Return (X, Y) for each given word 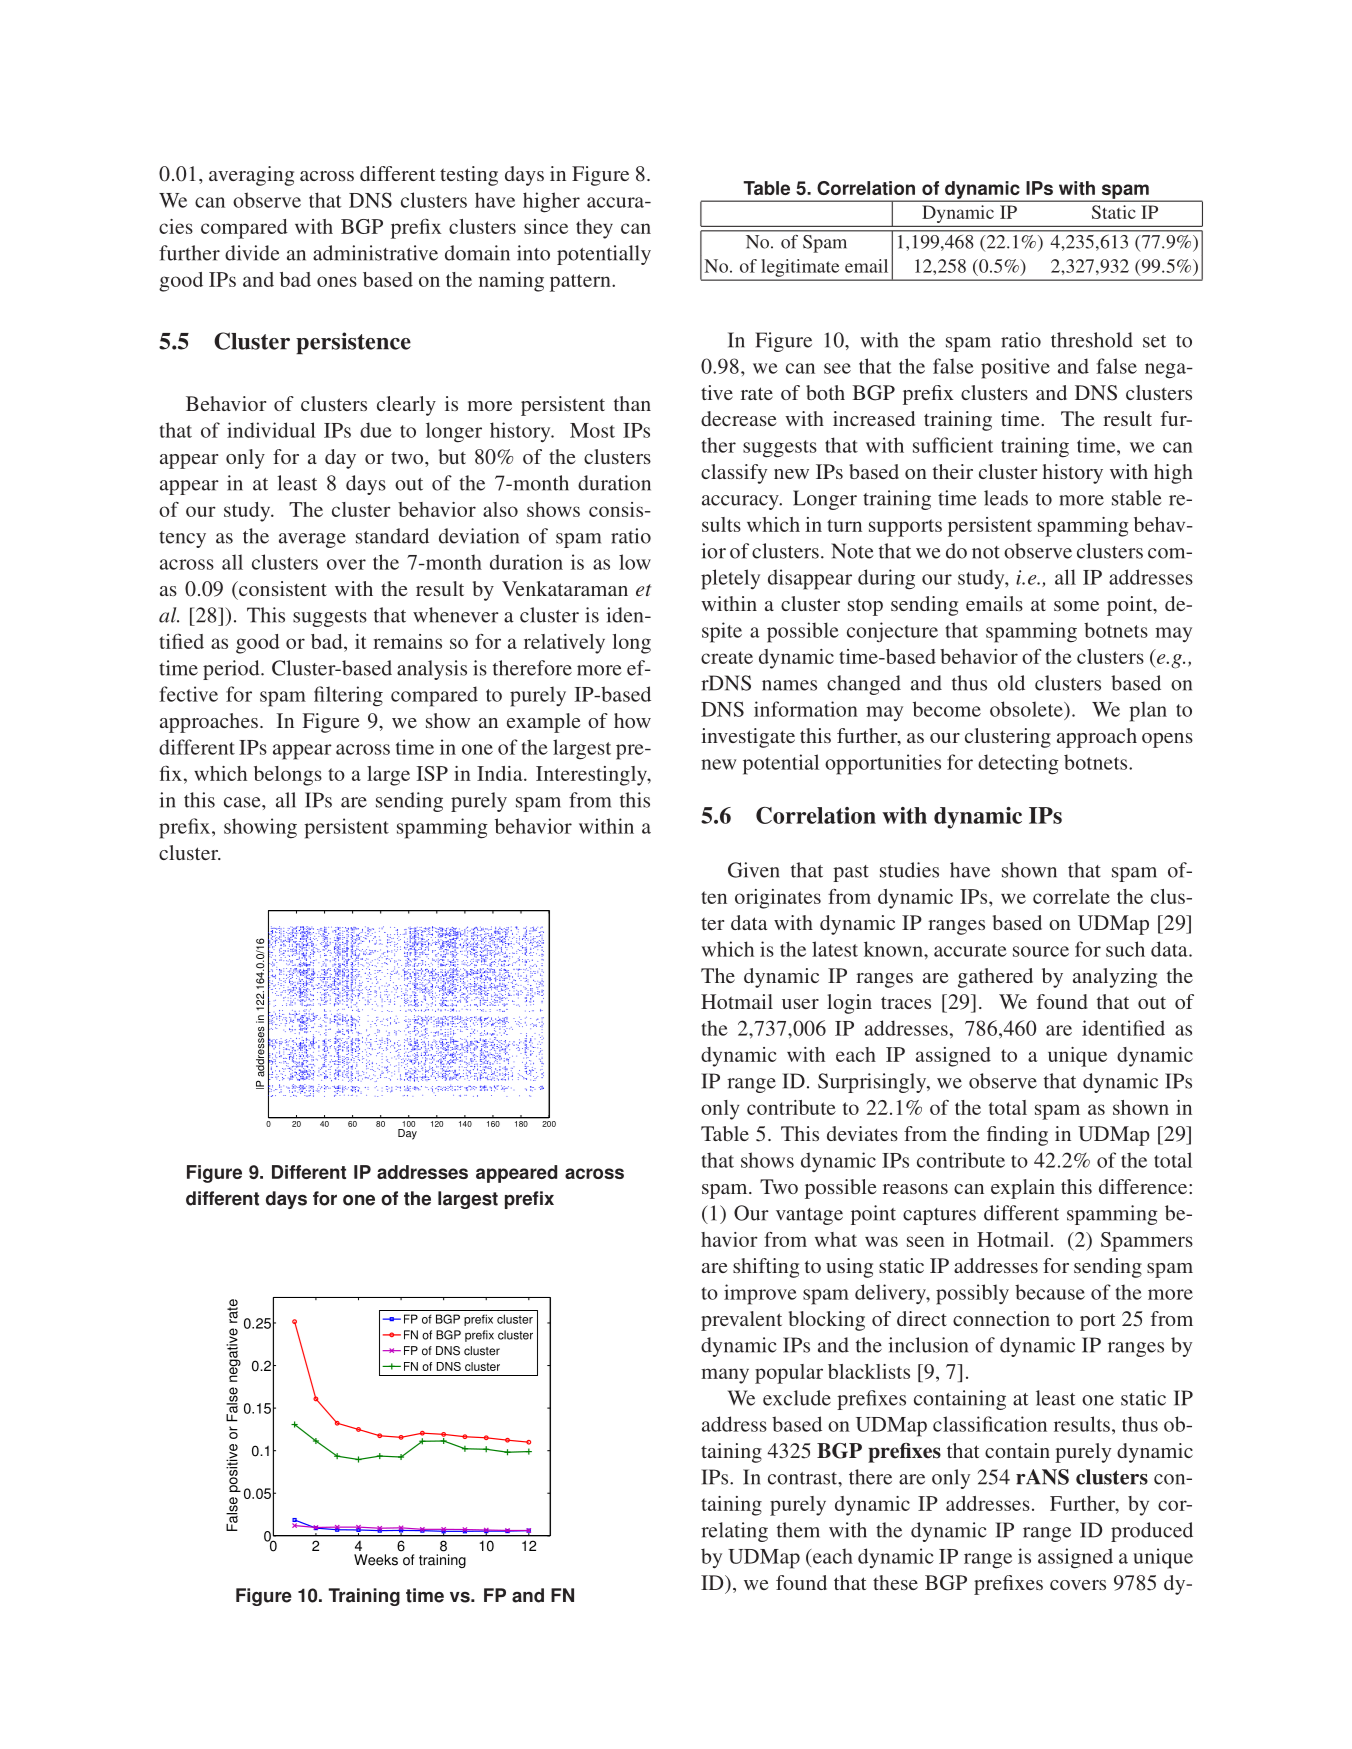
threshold (1092, 340)
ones (337, 281)
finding (1017, 1136)
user (800, 1004)
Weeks (376, 1560)
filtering (348, 696)
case (243, 802)
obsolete (1027, 709)
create (727, 657)
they (594, 229)
